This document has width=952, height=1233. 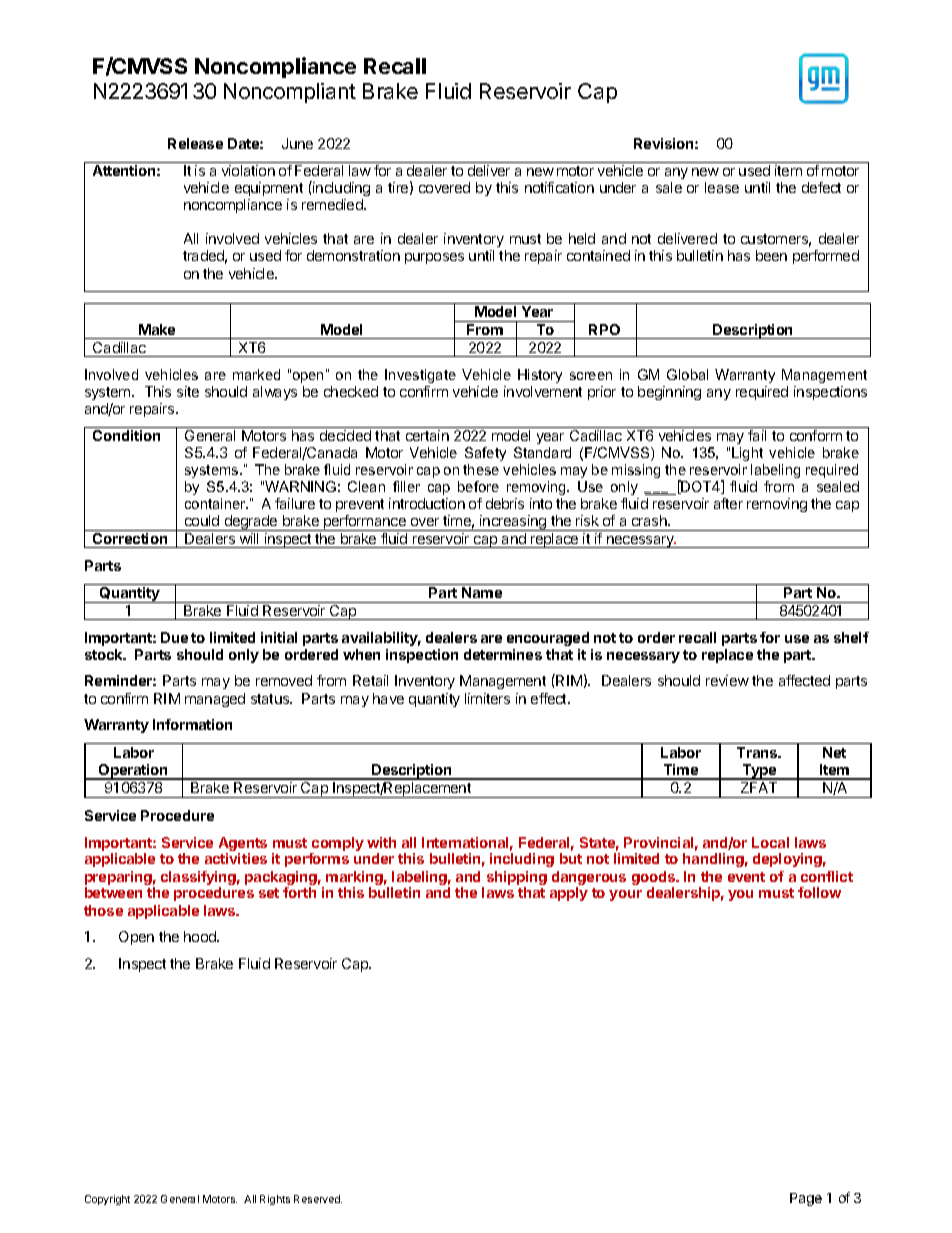 I want to click on Due, so click(x=174, y=637).
